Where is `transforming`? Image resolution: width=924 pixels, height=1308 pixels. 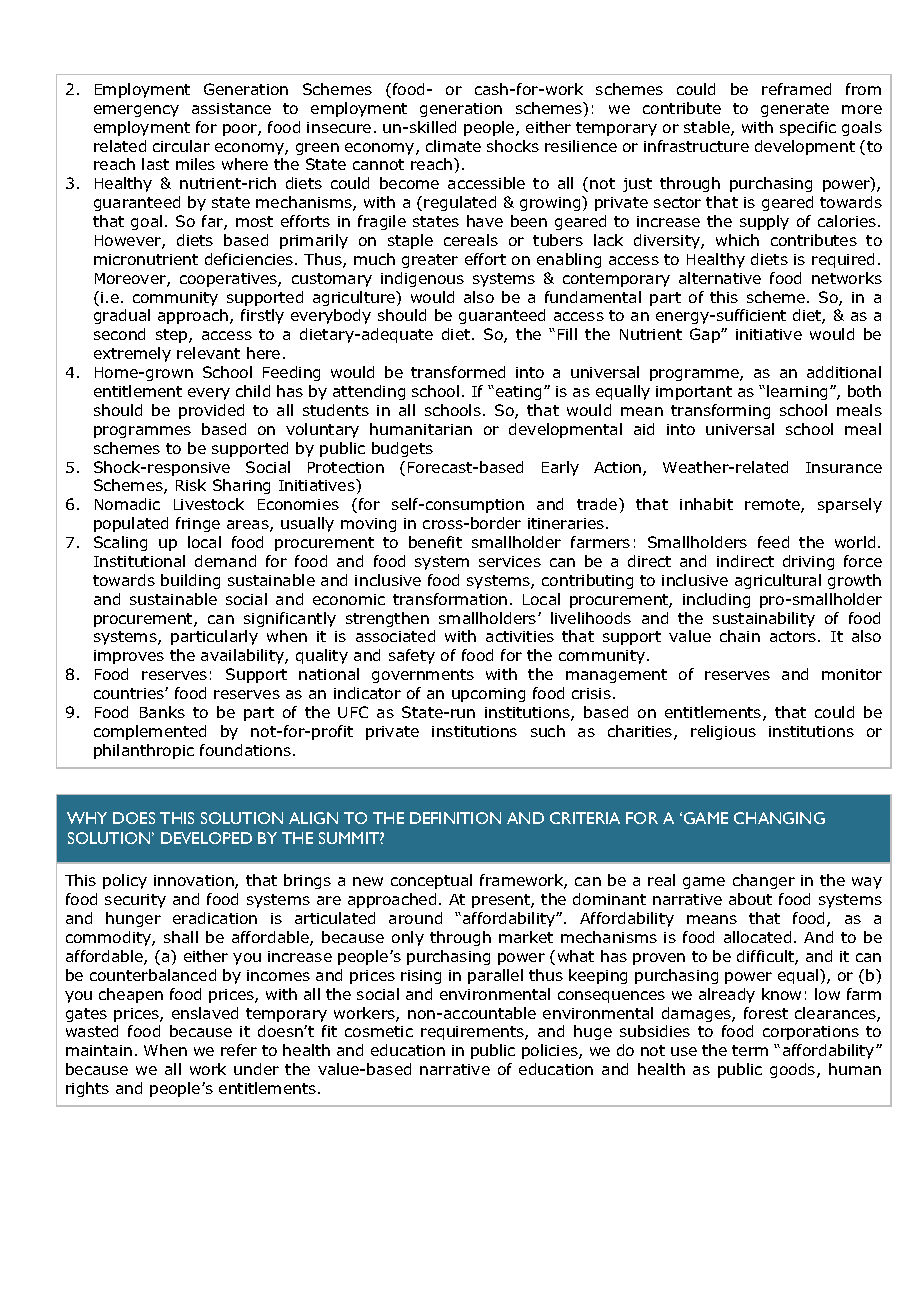
transforming is located at coordinates (720, 411).
